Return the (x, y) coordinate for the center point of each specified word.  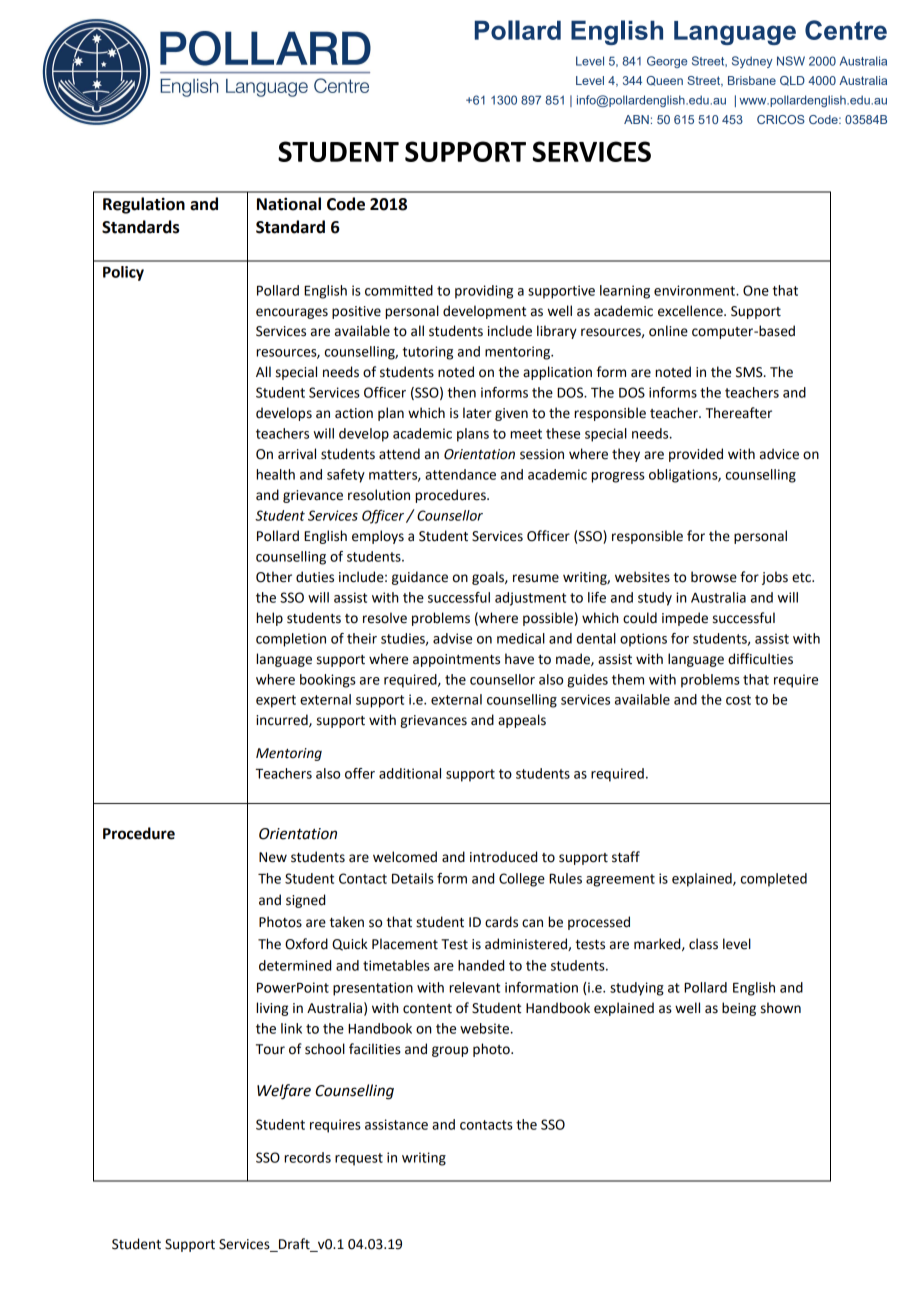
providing (484, 292)
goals (489, 578)
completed (774, 880)
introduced (503, 857)
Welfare (284, 1092)
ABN (636, 119)
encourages (292, 313)
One (756, 290)
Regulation (144, 205)
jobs (775, 578)
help (269, 619)
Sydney (752, 62)
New (273, 857)
